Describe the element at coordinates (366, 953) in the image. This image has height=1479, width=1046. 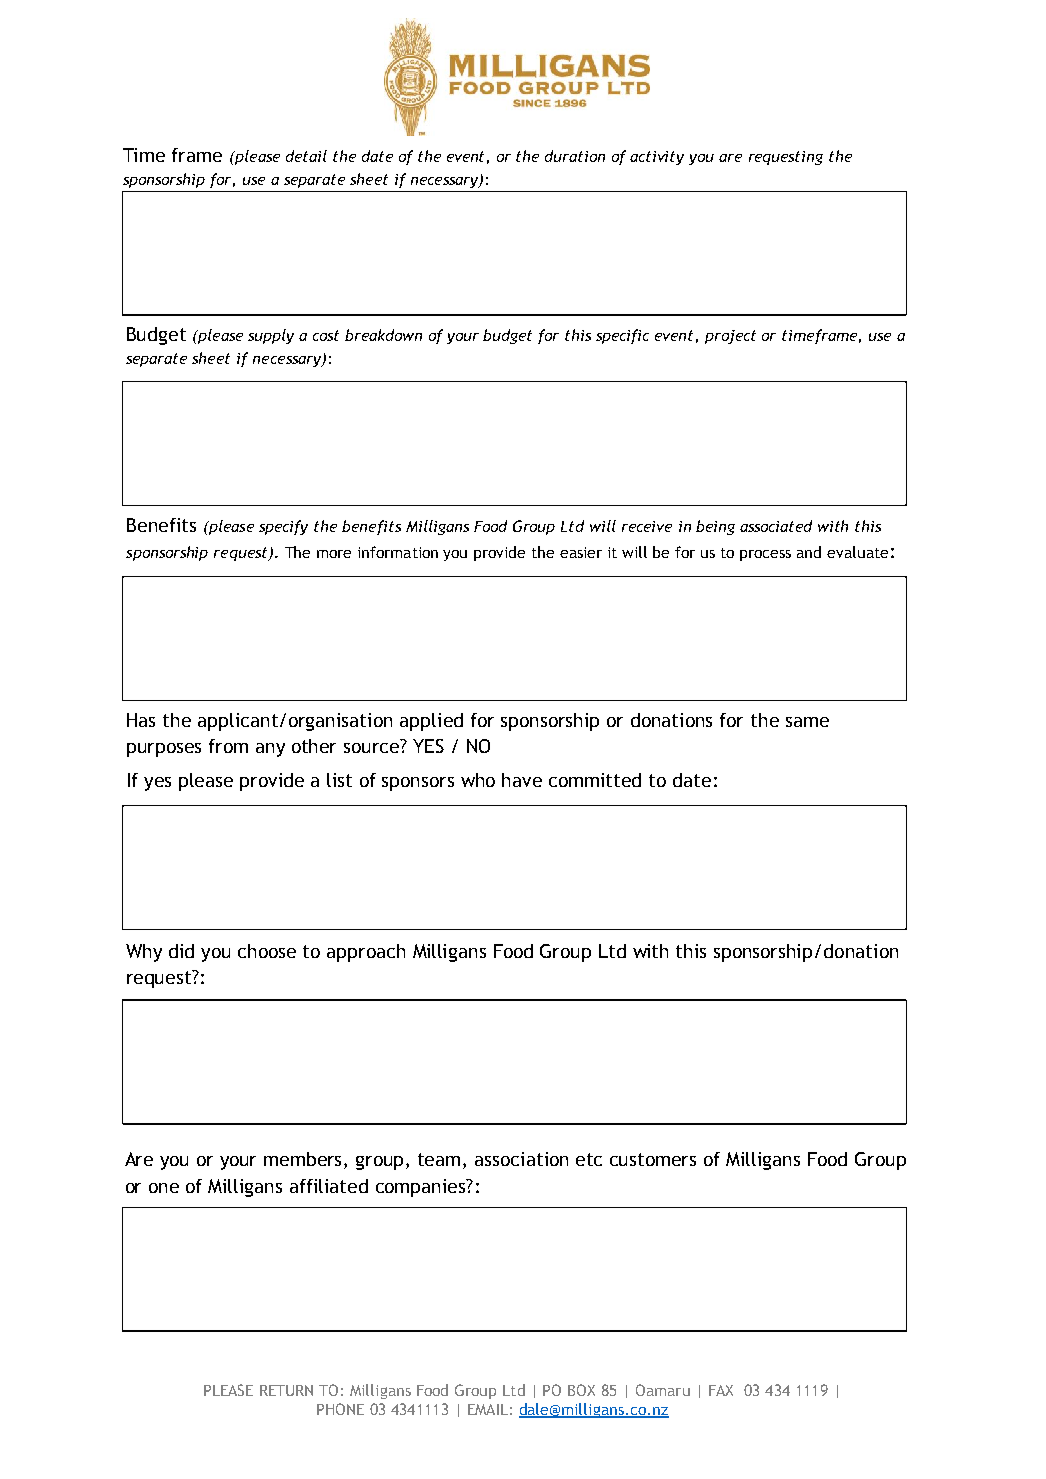
I see `approach` at that location.
